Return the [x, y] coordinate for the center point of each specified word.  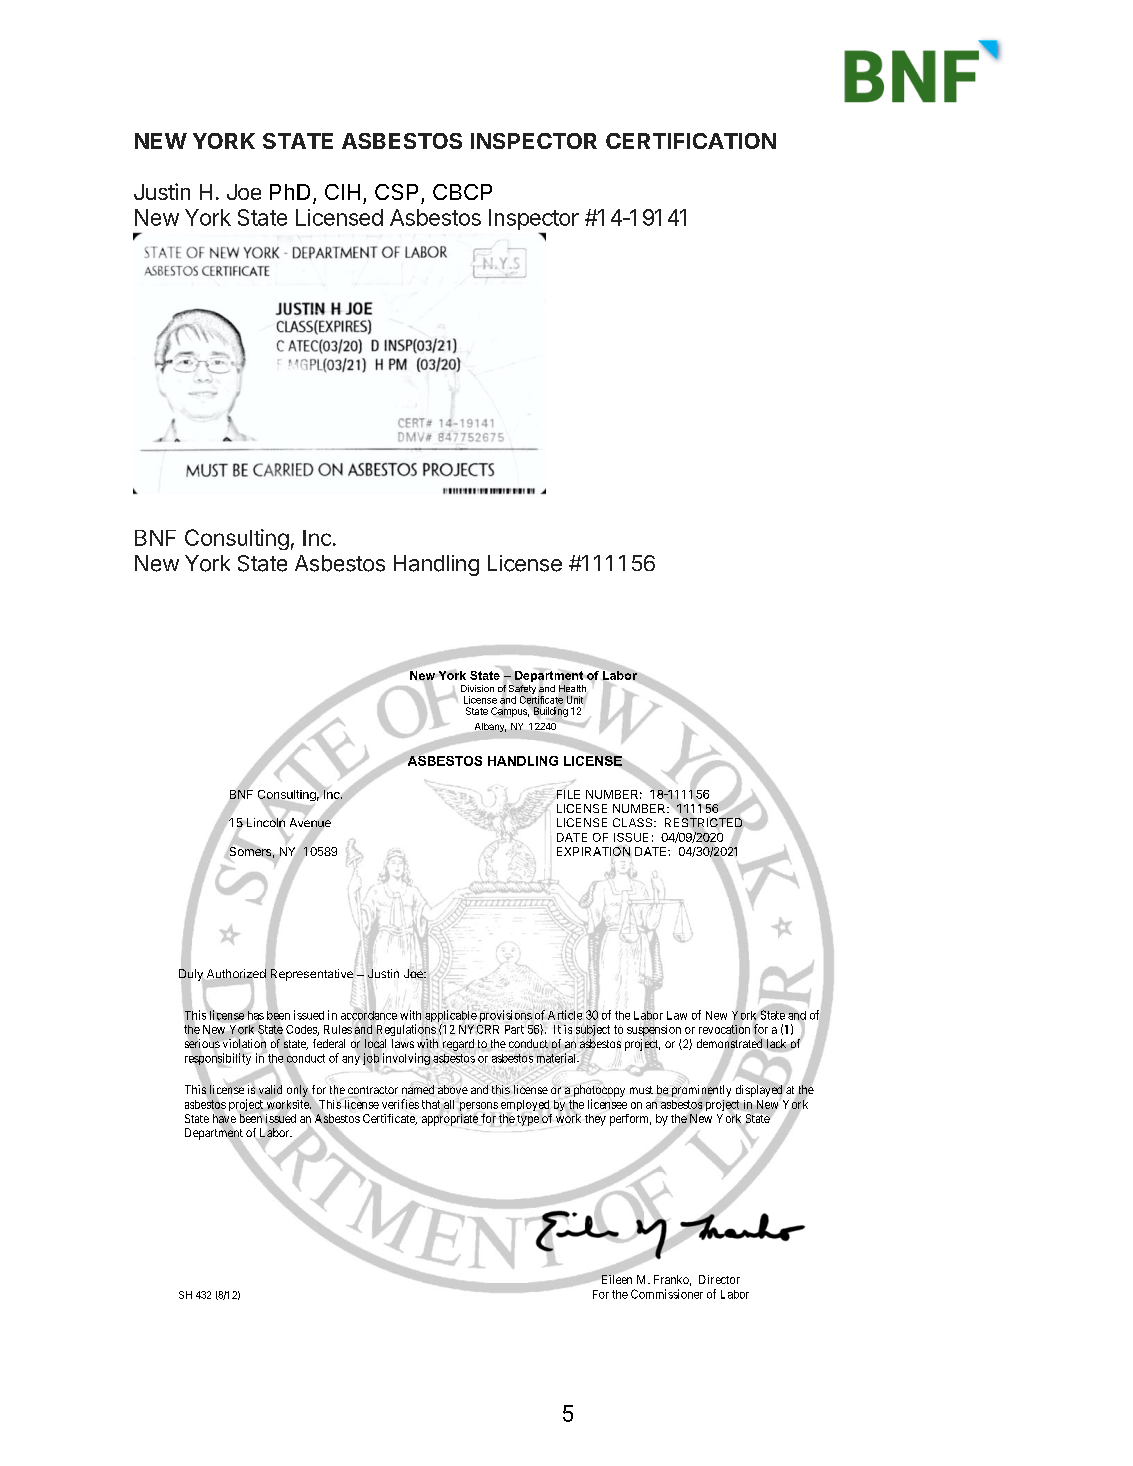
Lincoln [264, 823]
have [224, 1119]
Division [477, 688]
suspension [654, 1031]
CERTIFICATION [691, 141]
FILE [567, 794]
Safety [522, 691]
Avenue [311, 823]
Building [551, 712]
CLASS [634, 822]
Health [572, 688]
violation [244, 1043]
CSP [396, 192]
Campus [510, 711]
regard [458, 1045]
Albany [490, 727]
